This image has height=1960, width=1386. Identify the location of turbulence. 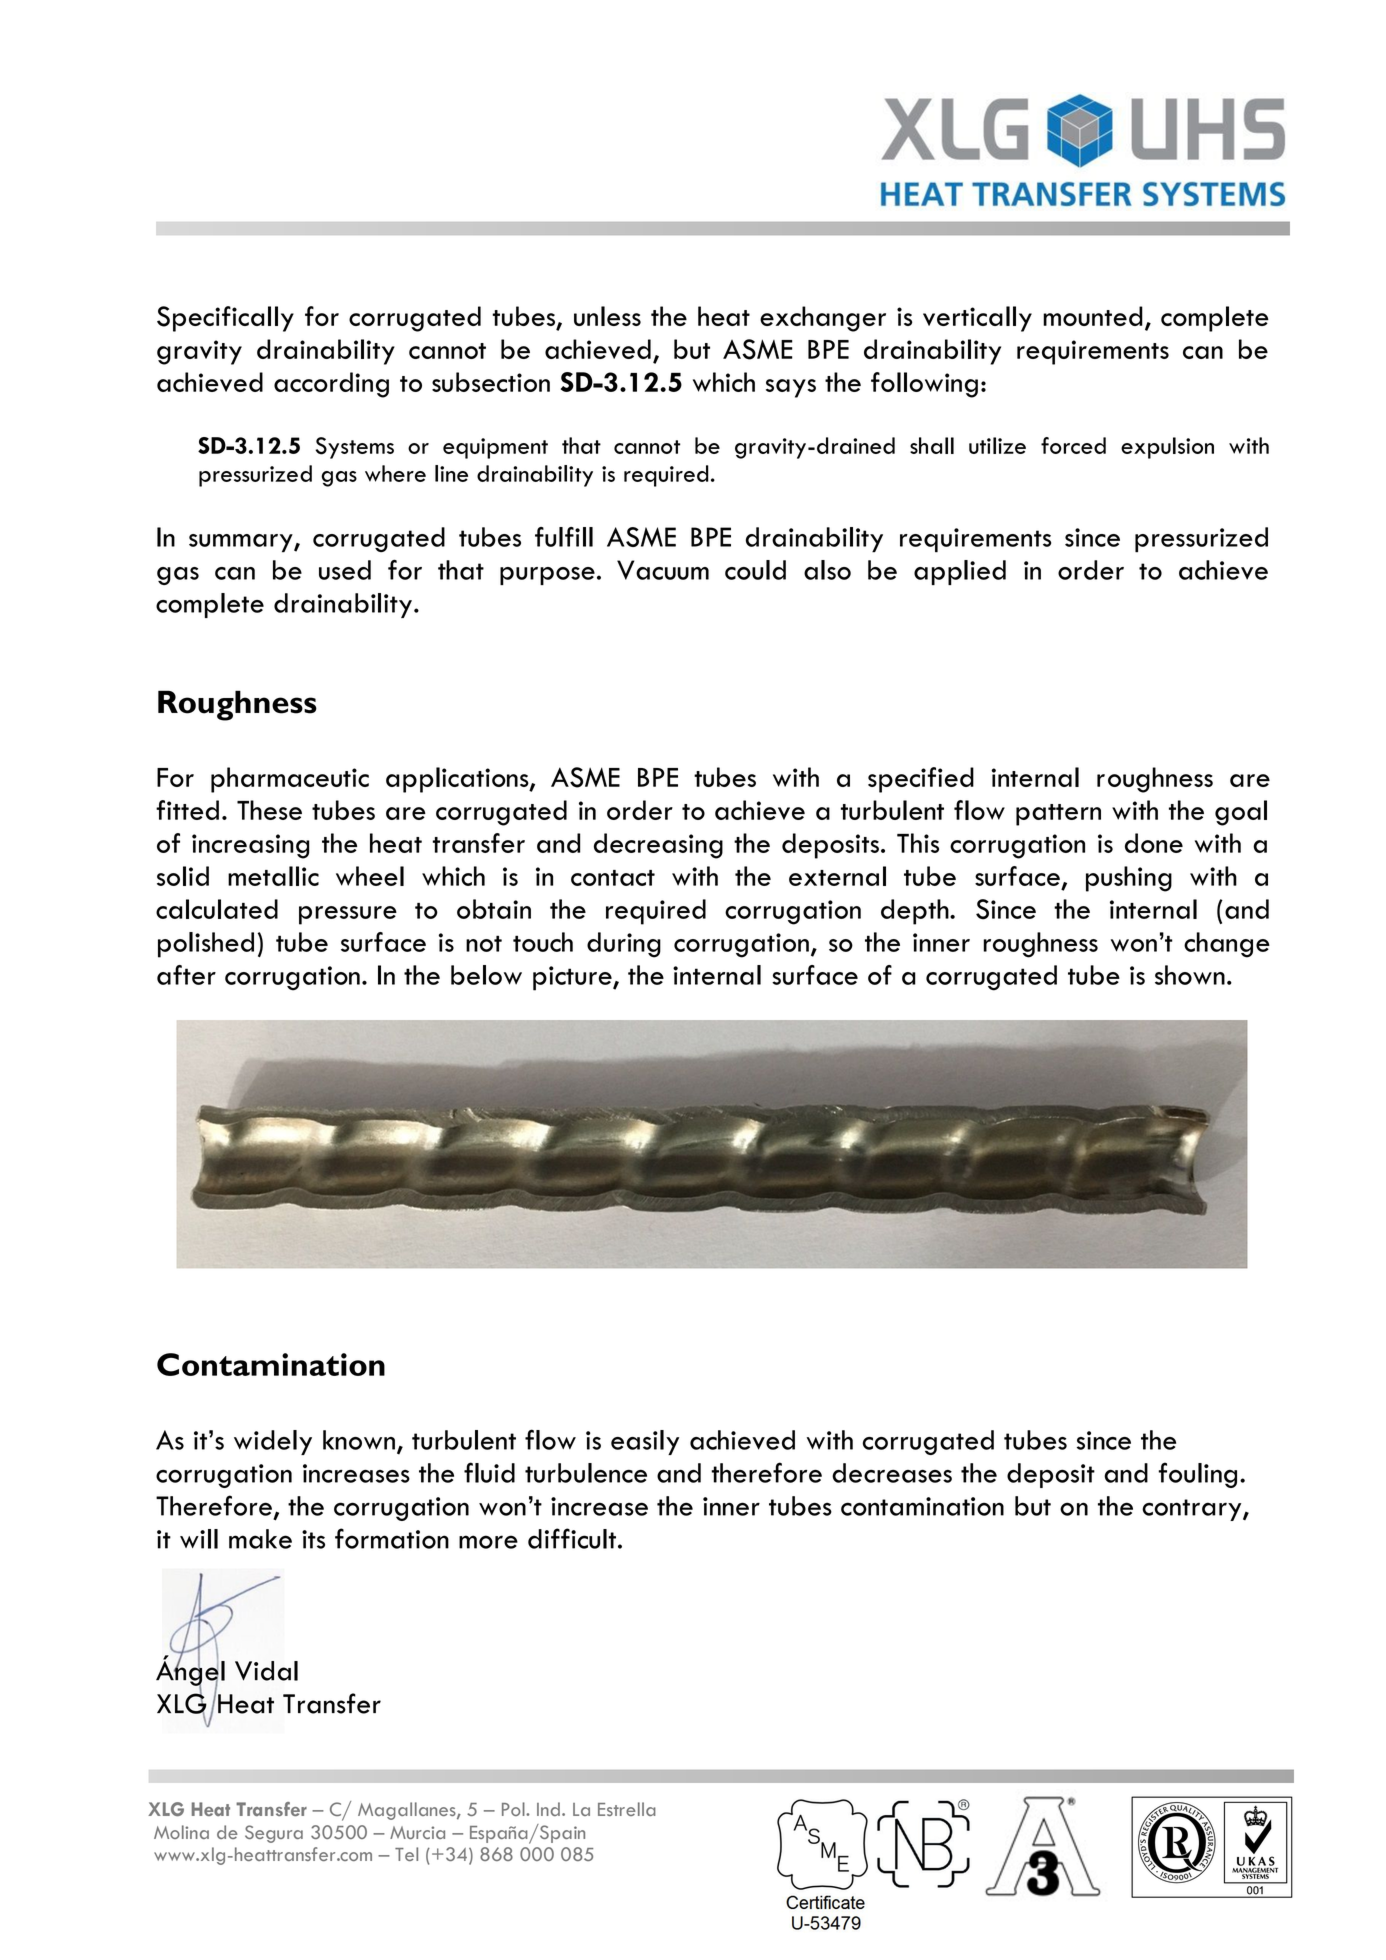
(586, 1473).
